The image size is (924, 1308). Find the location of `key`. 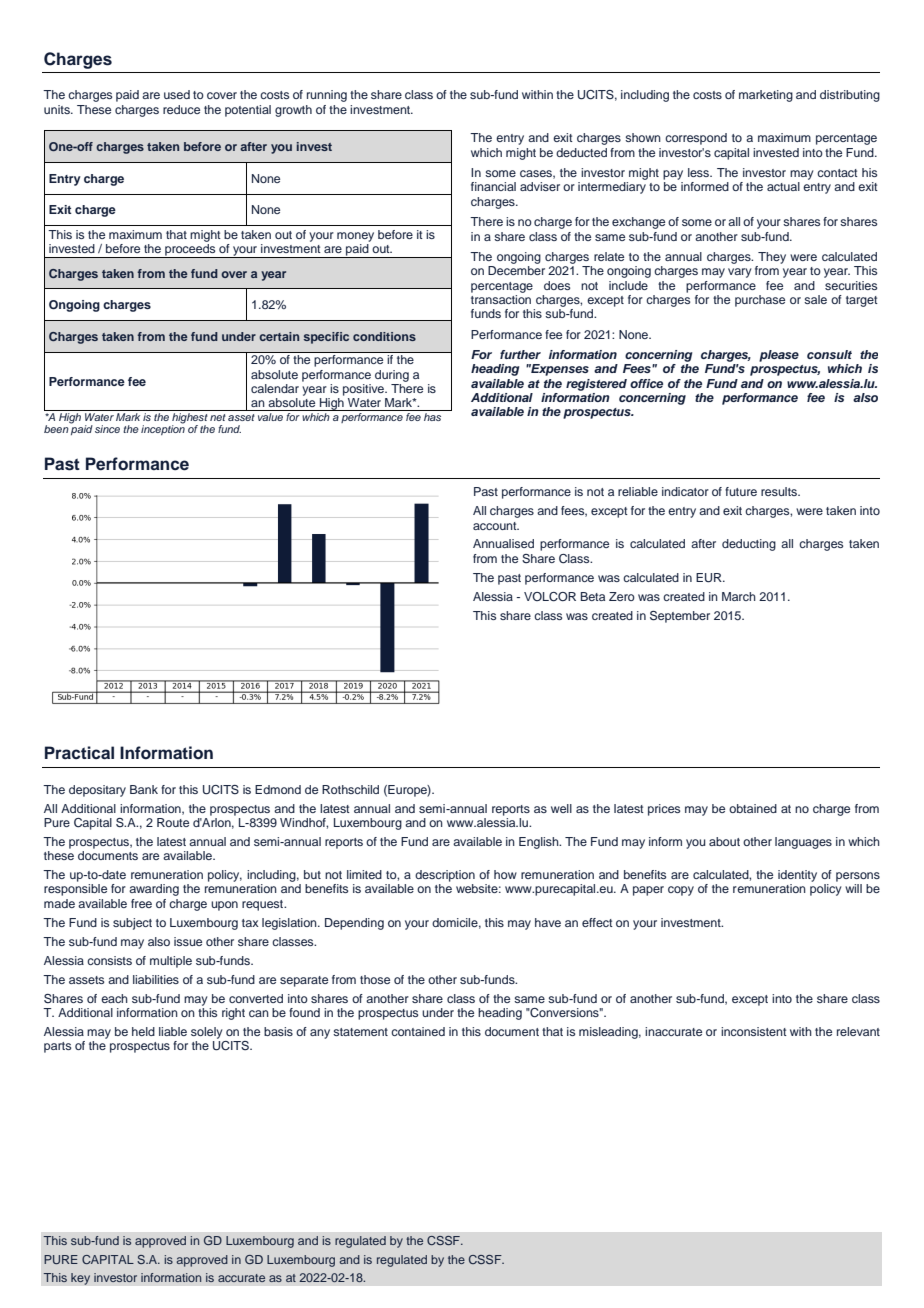

key is located at coordinates (80, 1279).
